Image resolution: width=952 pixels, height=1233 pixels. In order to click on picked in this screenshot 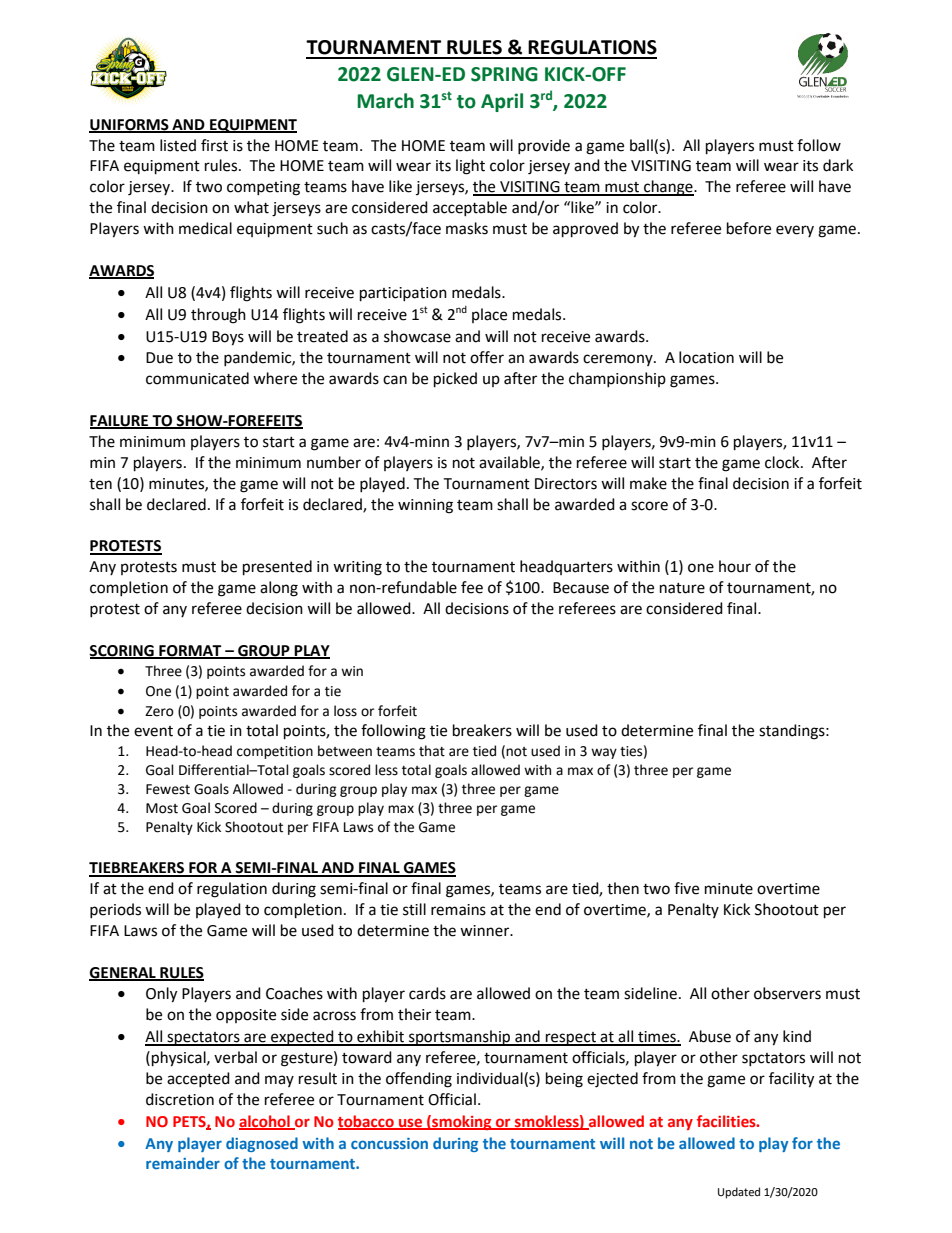, I will do `click(455, 380)`.
